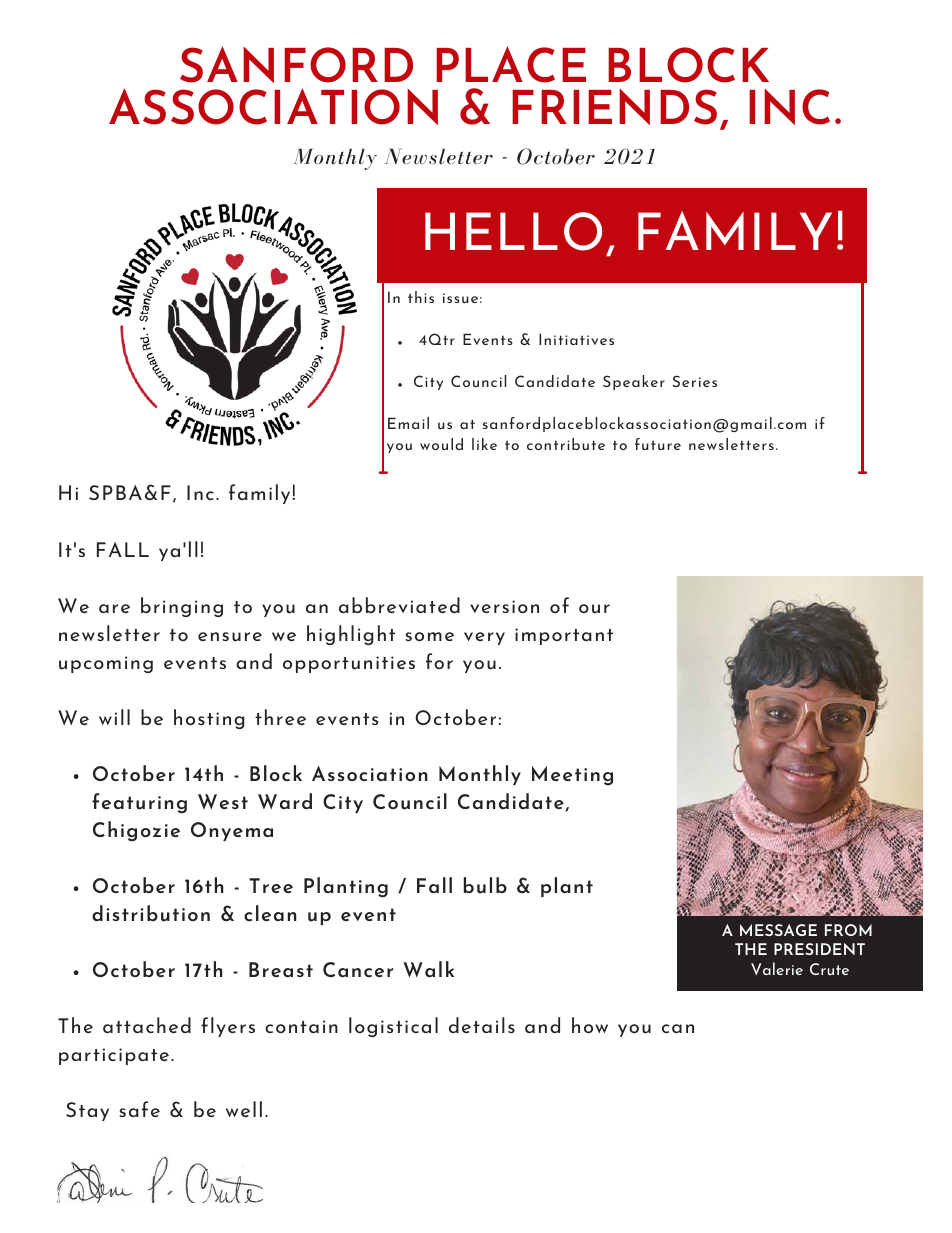 The width and height of the image is (952, 1233). What do you see at coordinates (182, 607) in the image?
I see `bringing` at bounding box center [182, 607].
